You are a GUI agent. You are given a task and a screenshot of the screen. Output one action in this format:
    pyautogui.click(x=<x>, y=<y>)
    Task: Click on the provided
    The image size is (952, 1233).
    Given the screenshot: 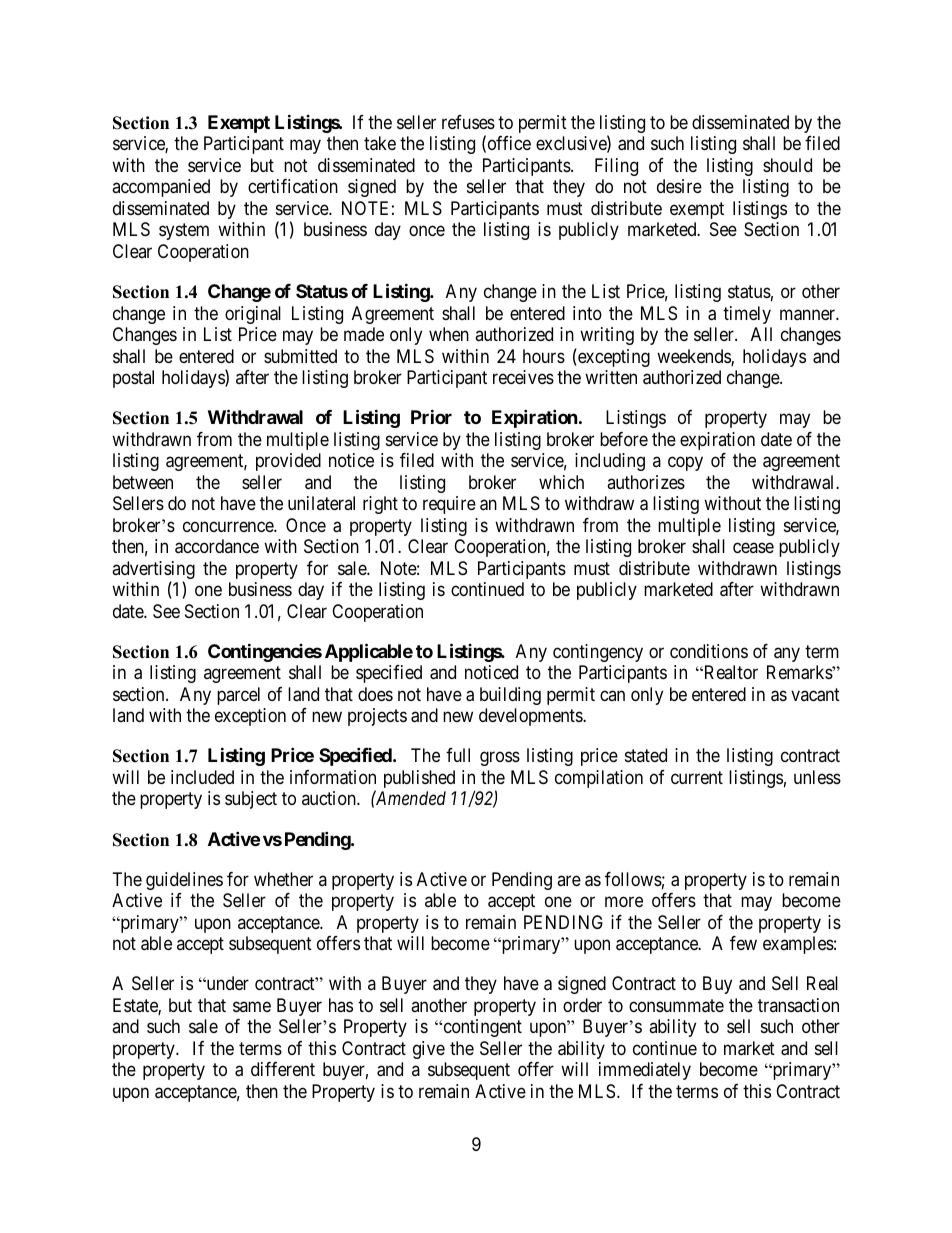 What is the action you would take?
    pyautogui.click(x=288, y=462)
